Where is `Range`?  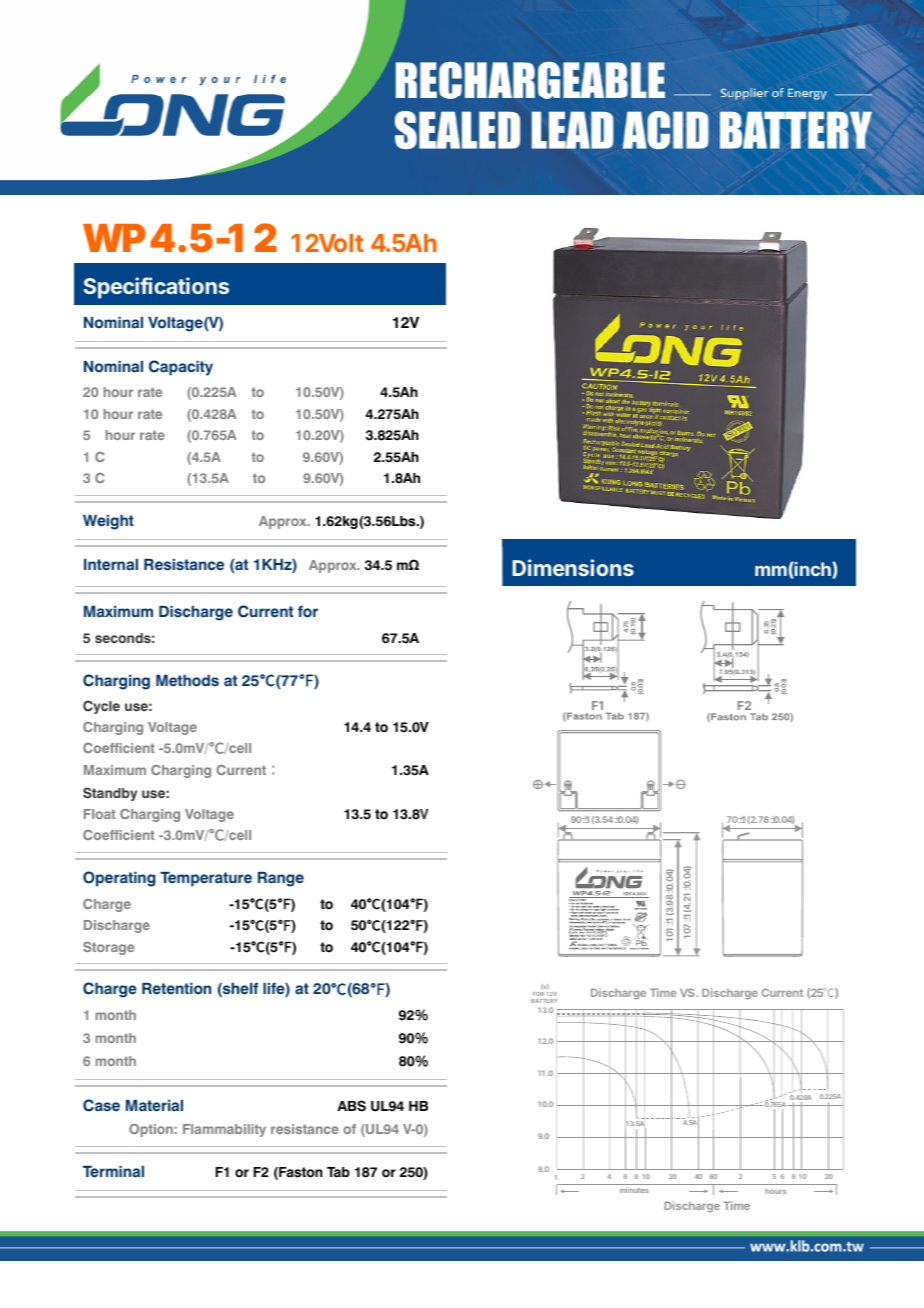 Range is located at coordinates (281, 879).
